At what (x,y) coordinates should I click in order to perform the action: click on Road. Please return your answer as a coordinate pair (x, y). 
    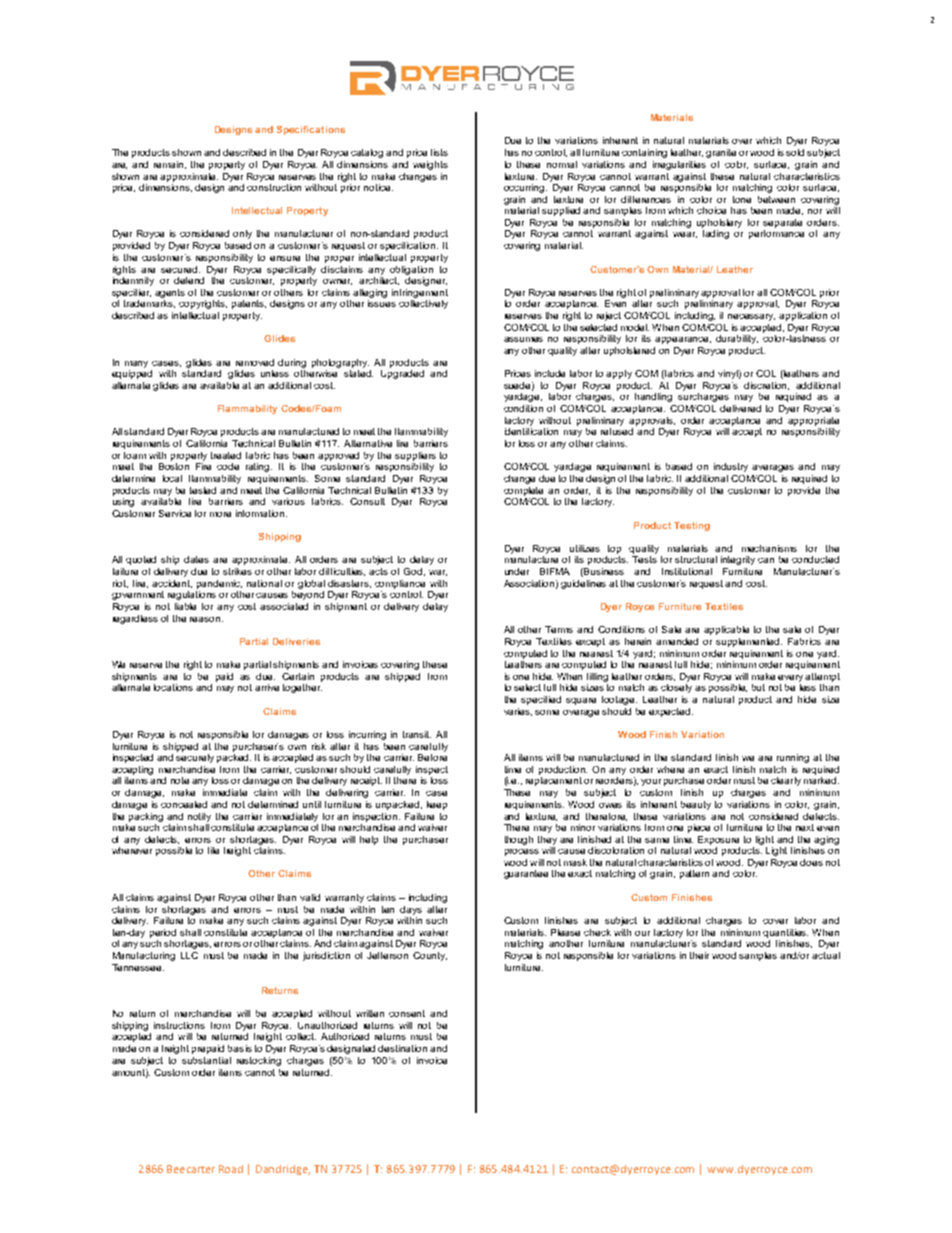
    Looking at the image, I should click on (231, 1169).
